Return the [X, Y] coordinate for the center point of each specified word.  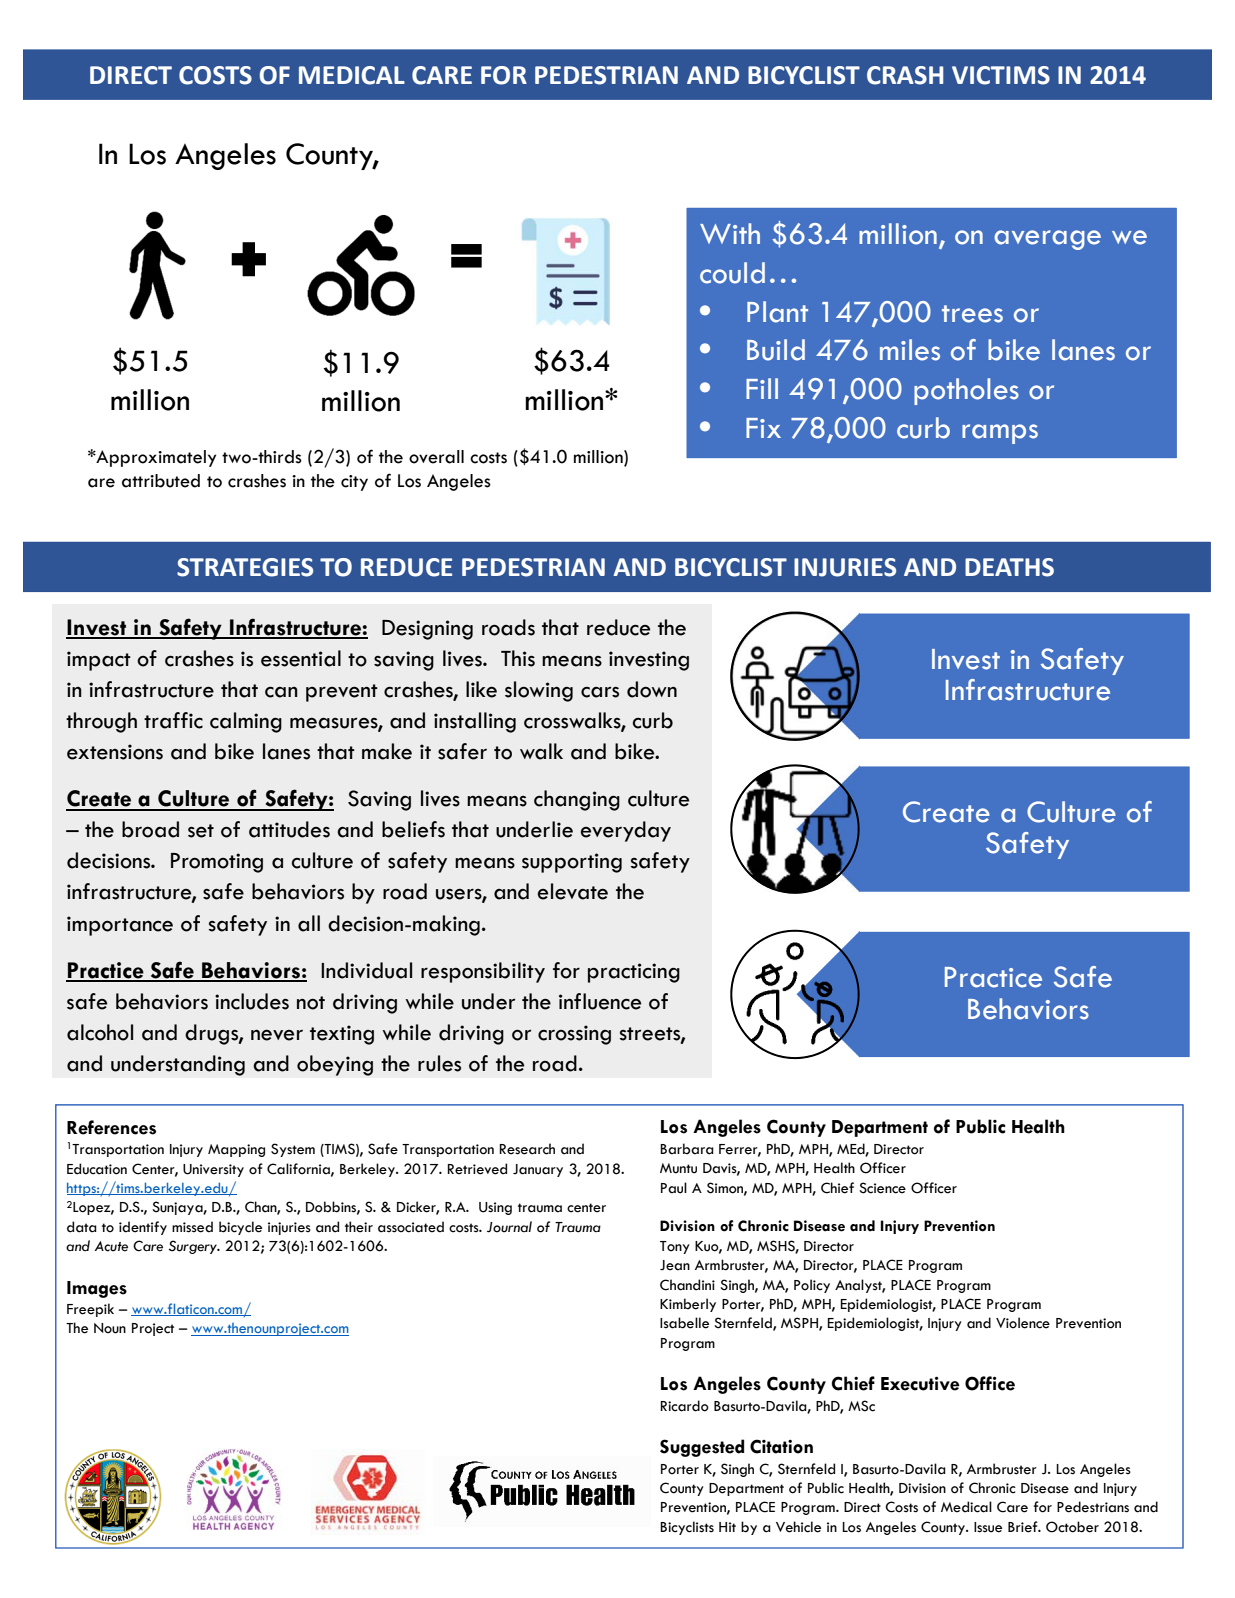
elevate [573, 891]
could [732, 273]
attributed [161, 481]
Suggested [702, 1448]
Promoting [217, 863]
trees [972, 314]
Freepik [90, 1310]
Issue [988, 1527]
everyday [626, 831]
